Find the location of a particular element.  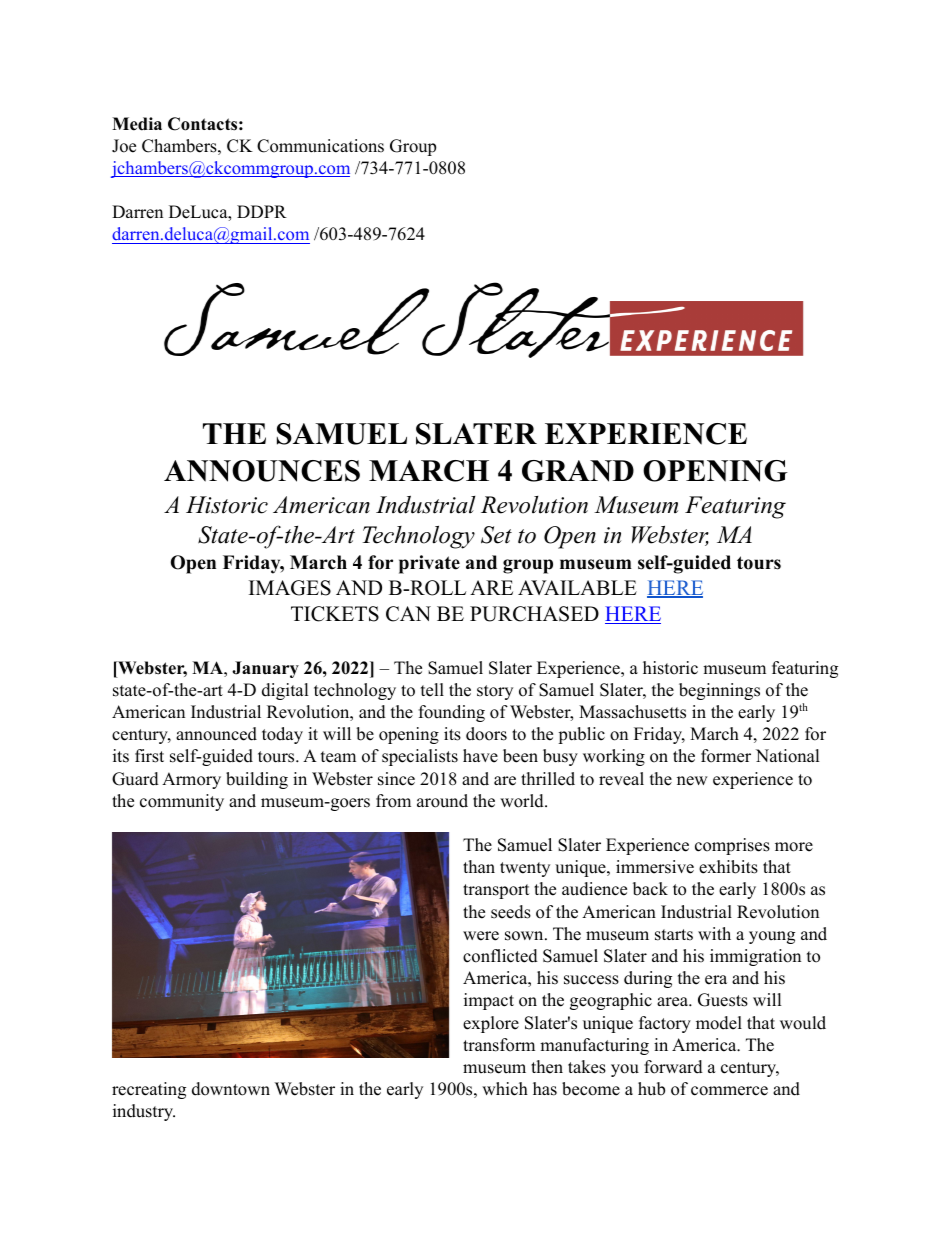

comprises is located at coordinates (732, 846).
